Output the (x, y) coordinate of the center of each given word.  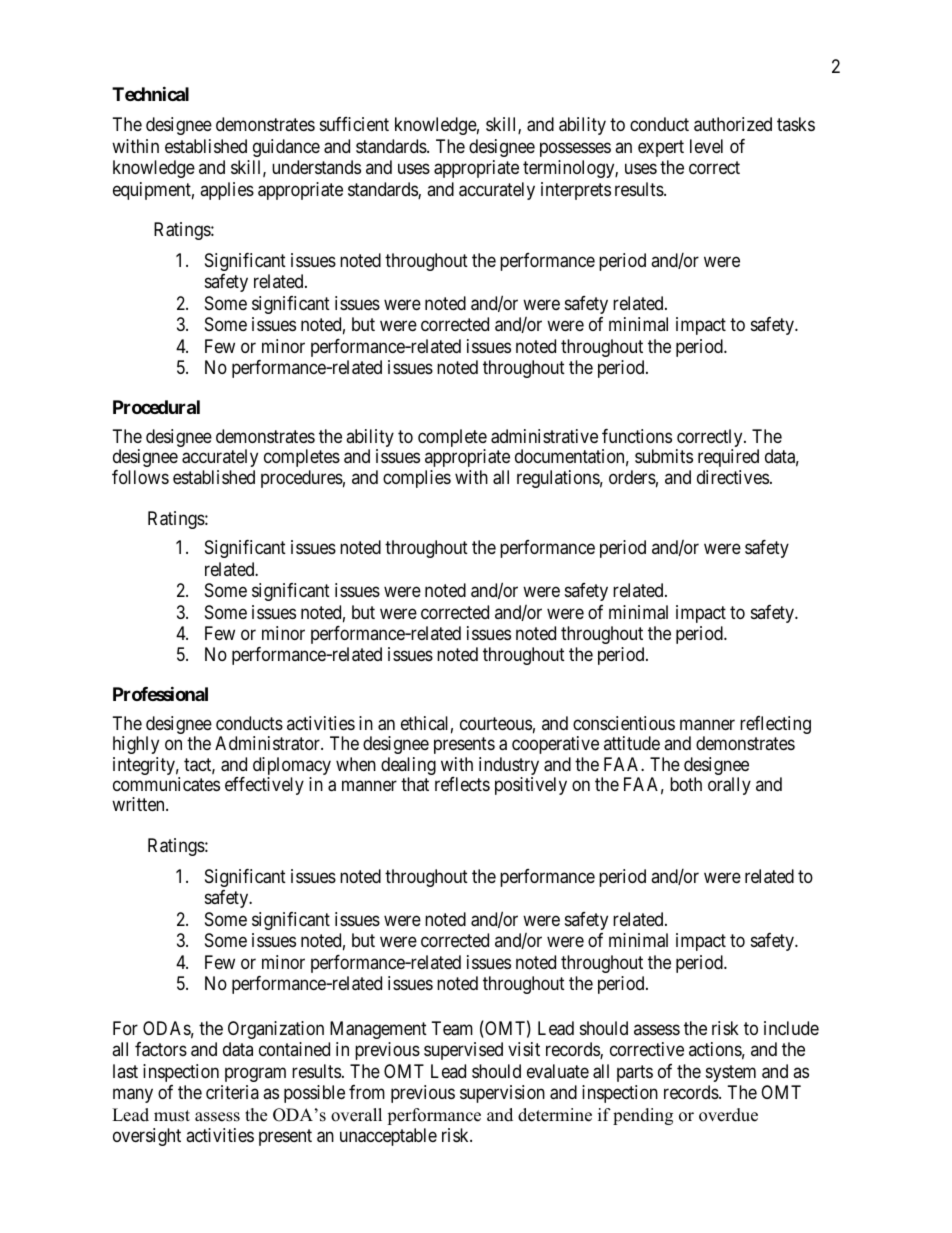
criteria (232, 1092)
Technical (150, 93)
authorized (733, 124)
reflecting (775, 725)
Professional (160, 693)
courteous (496, 723)
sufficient (354, 124)
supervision (502, 1094)
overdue (728, 1115)
